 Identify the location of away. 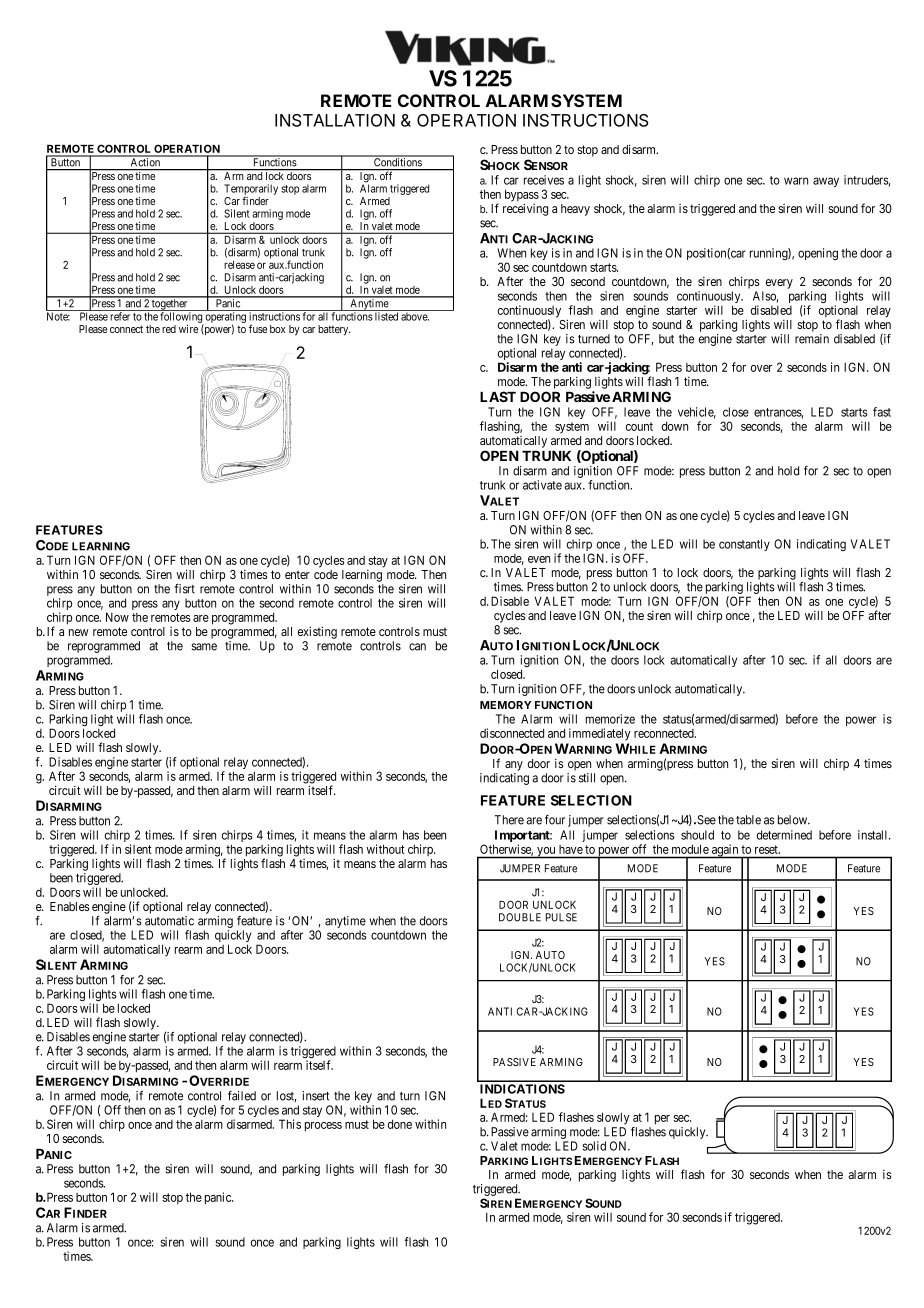
(826, 182).
